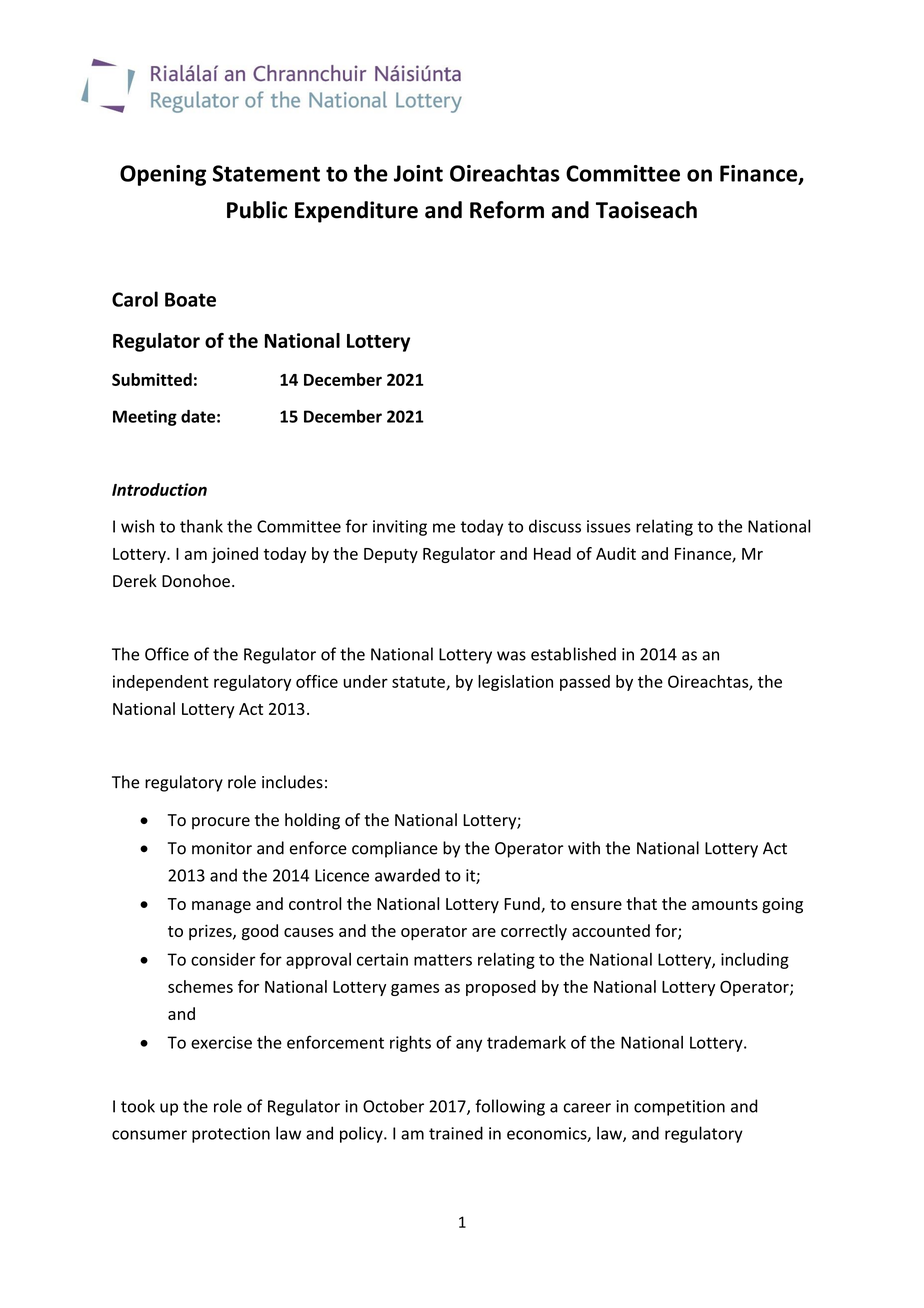  Describe the element at coordinates (257, 210) in the screenshot. I see `Public` at that location.
